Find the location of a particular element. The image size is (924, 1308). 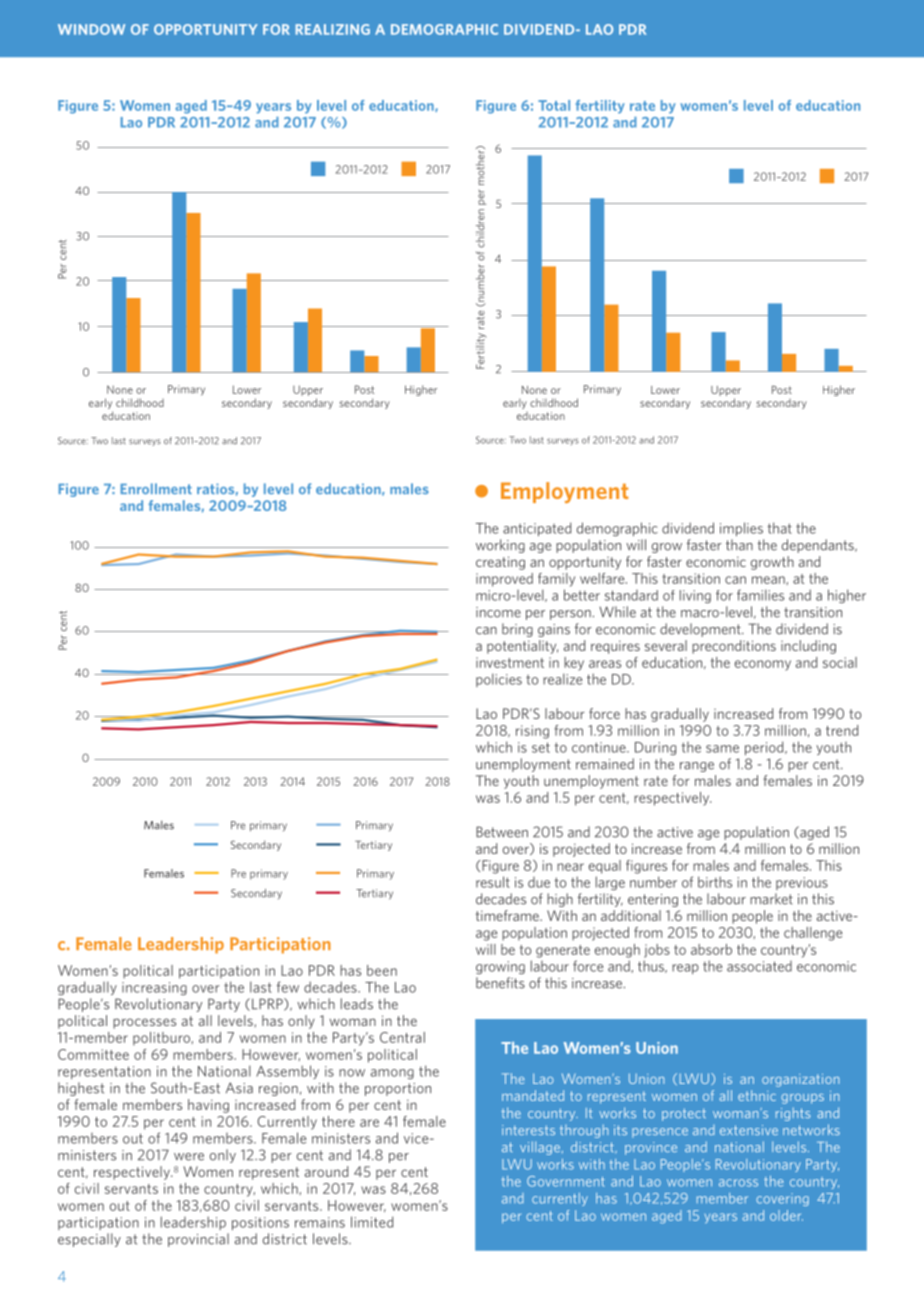

limited is located at coordinates (372, 1222).
